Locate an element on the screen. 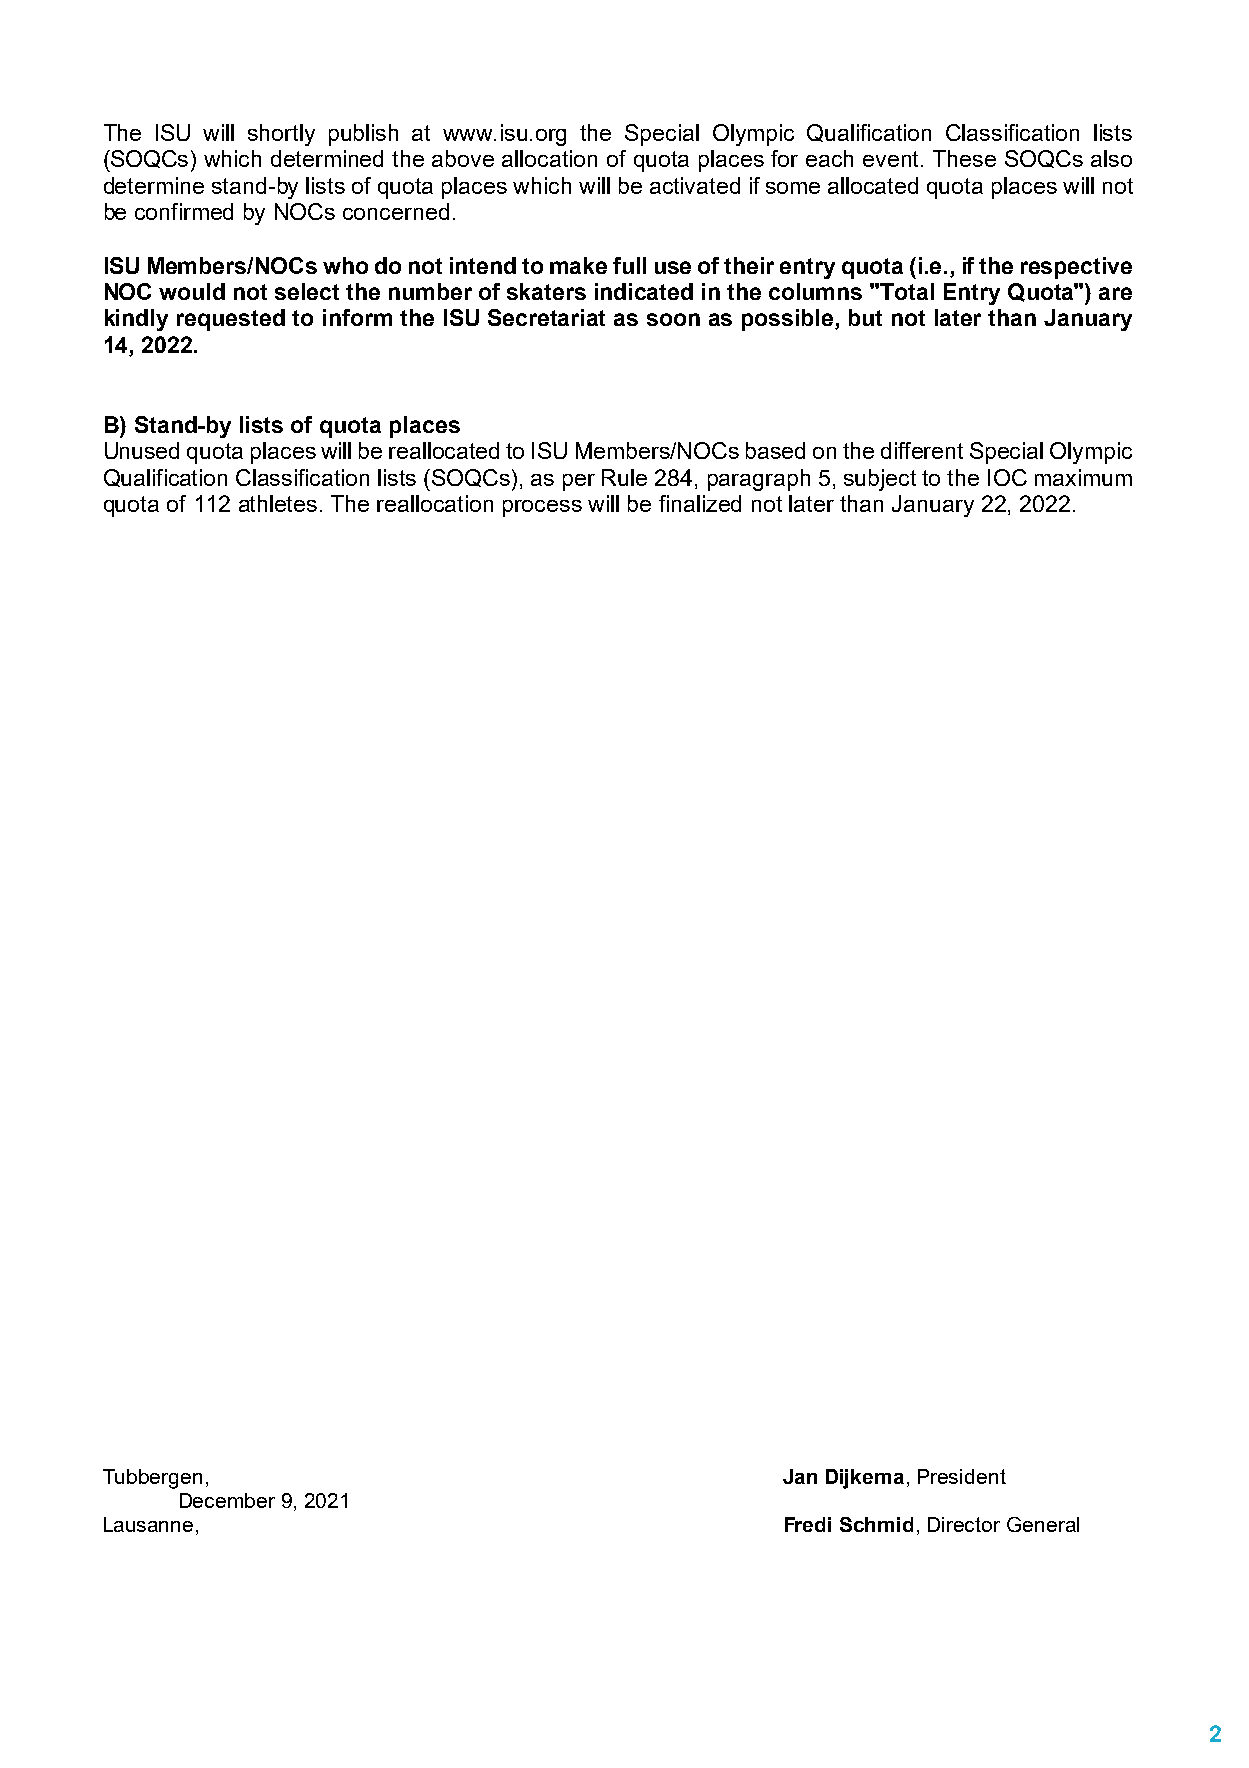 The image size is (1249, 1768). activated is located at coordinates (695, 185).
